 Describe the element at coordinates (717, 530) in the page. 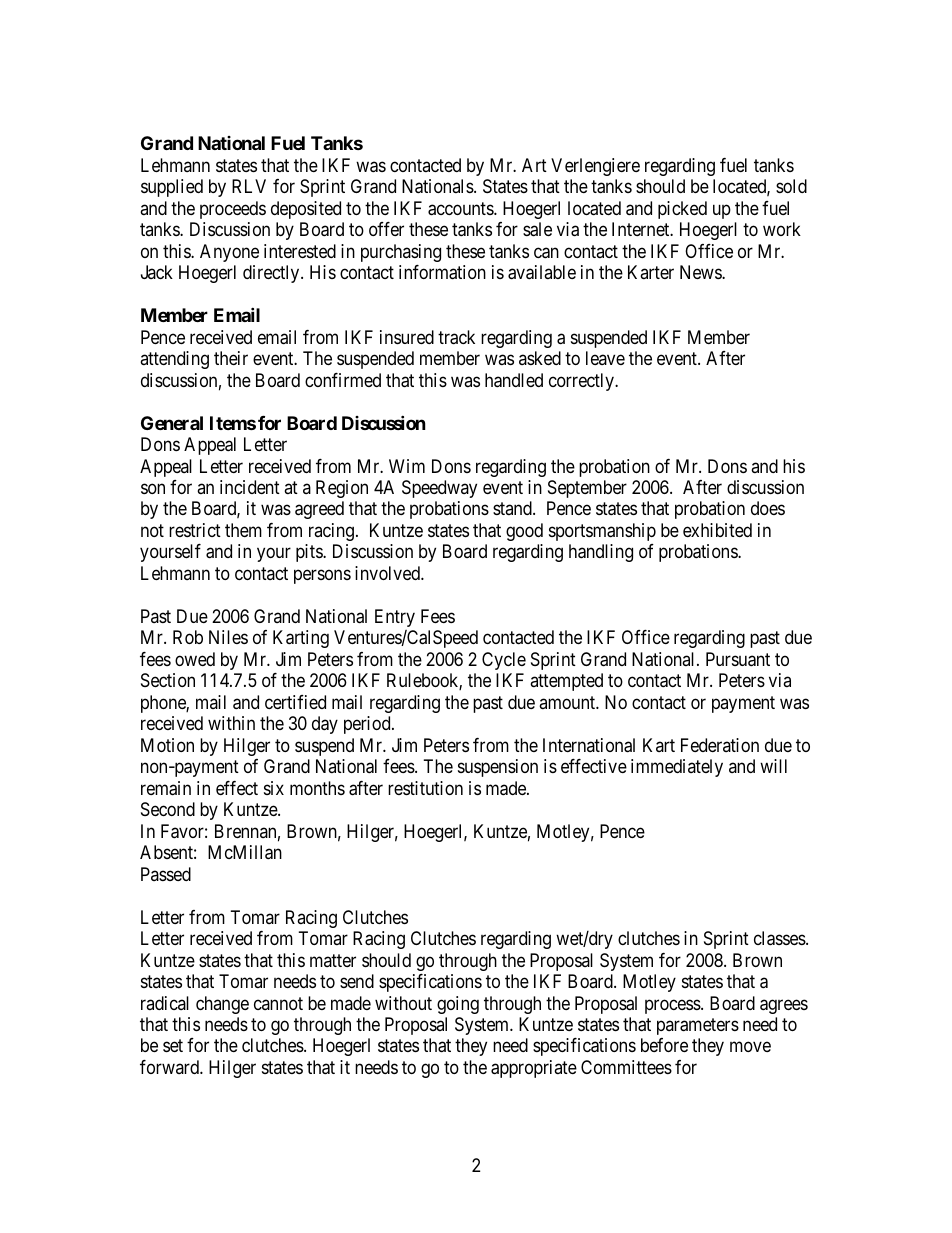

I see `exhibited` at that location.
